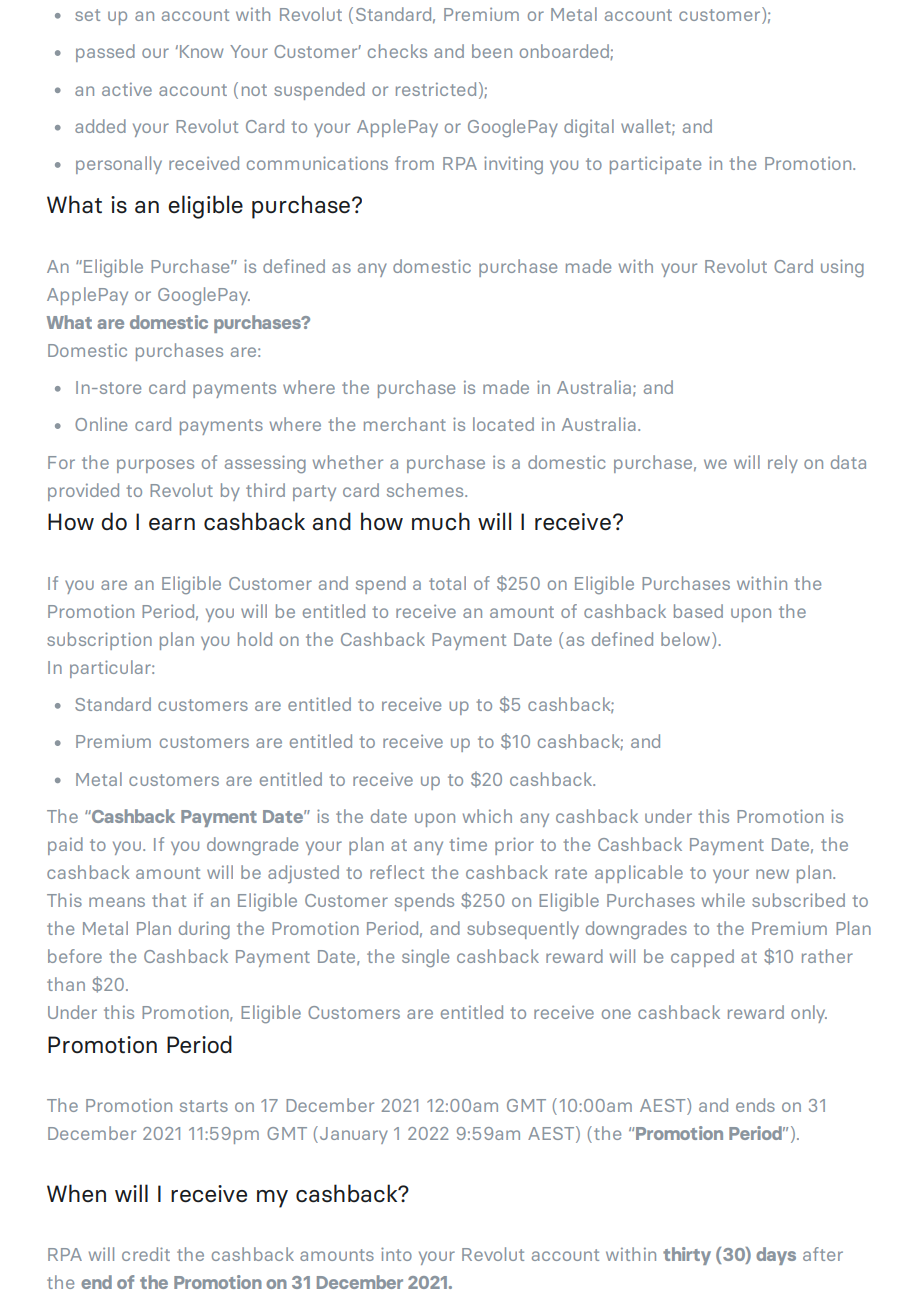  Describe the element at coordinates (99, 641) in the document. I see `subscription` at that location.
